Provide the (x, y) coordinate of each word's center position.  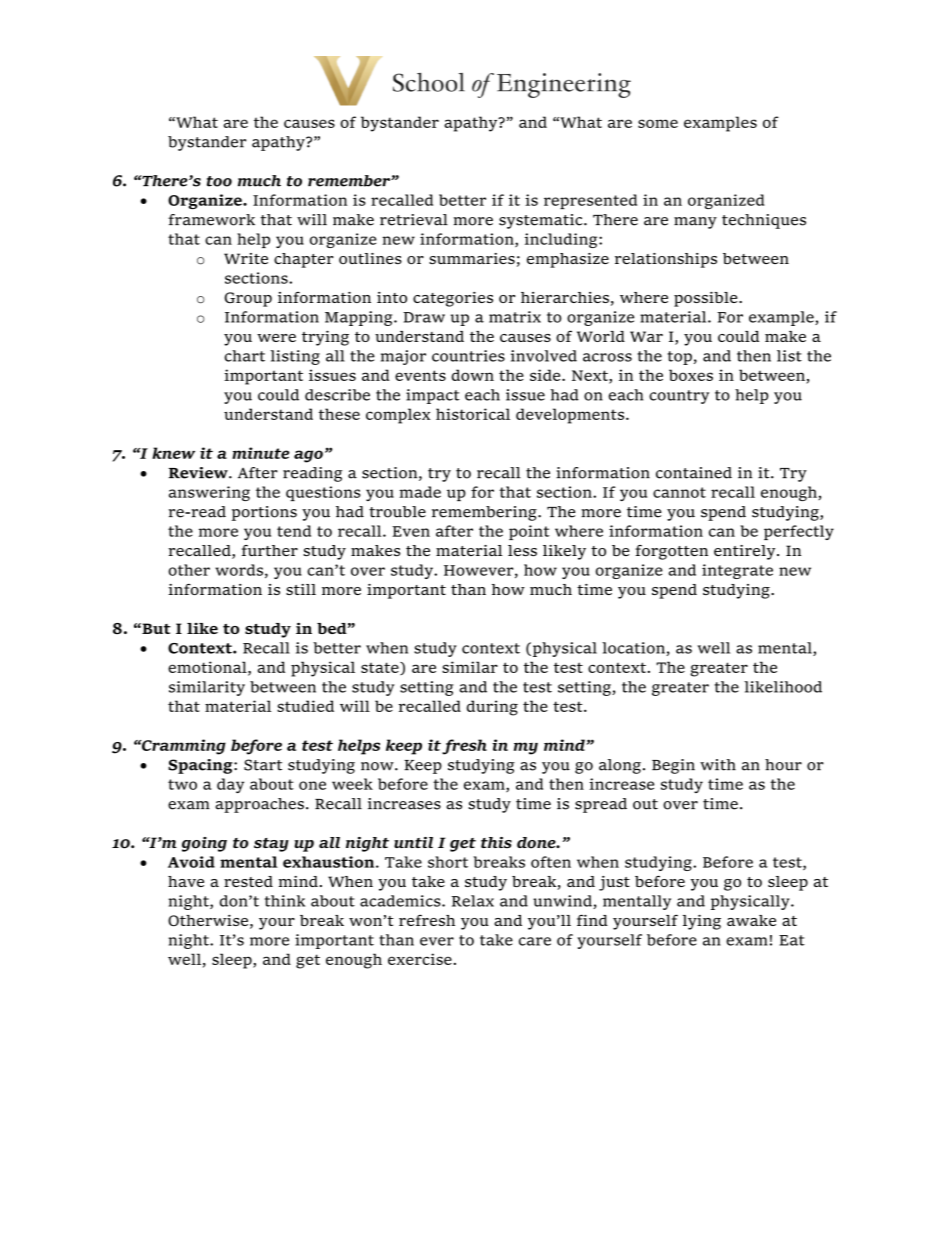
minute (260, 453)
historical (473, 414)
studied (305, 706)
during (492, 708)
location (634, 649)
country (679, 397)
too (219, 181)
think (285, 901)
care (535, 941)
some (658, 123)
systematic (542, 221)
